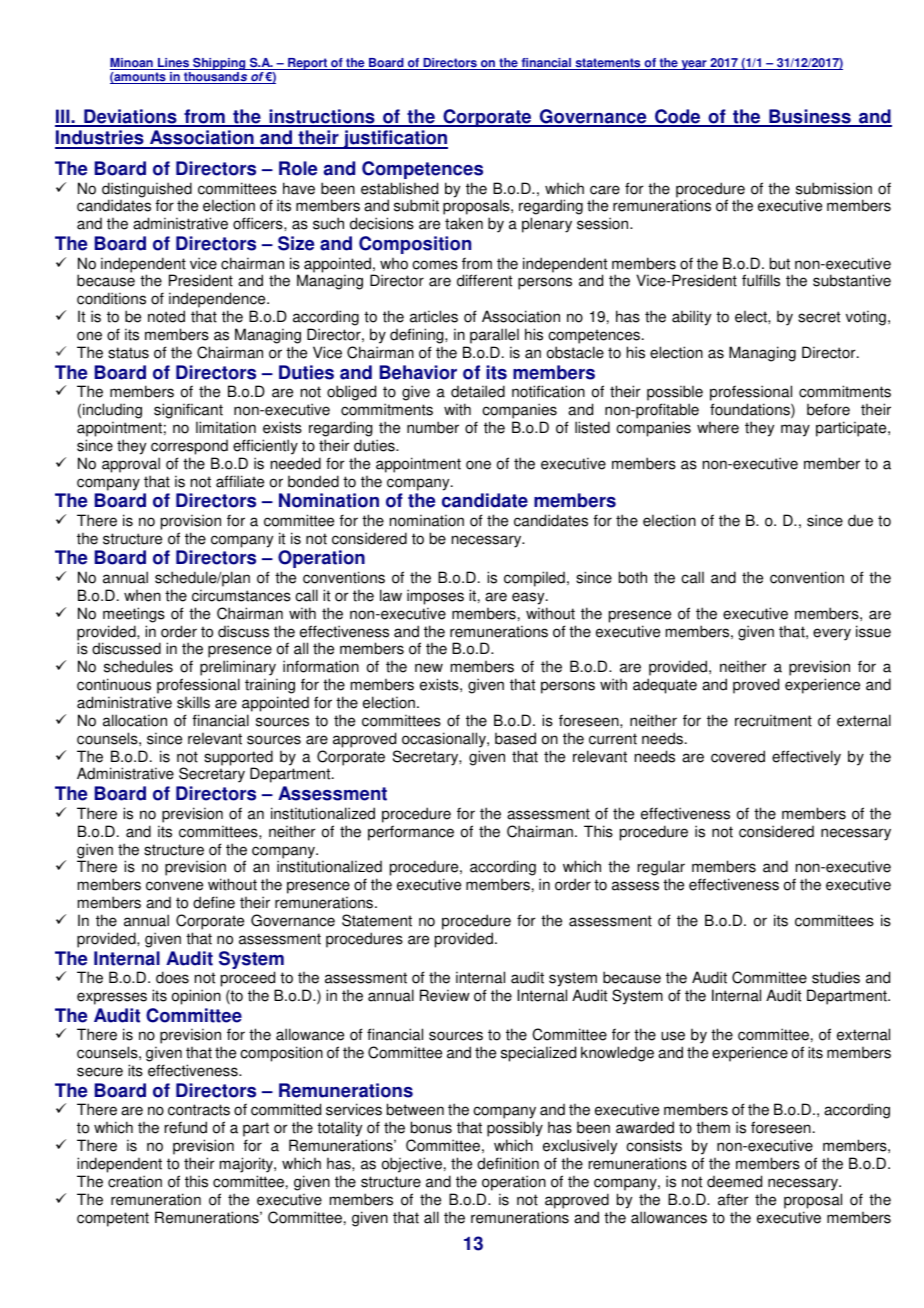  What do you see at coordinates (734, 1181) in the image?
I see `deemed` at bounding box center [734, 1181].
